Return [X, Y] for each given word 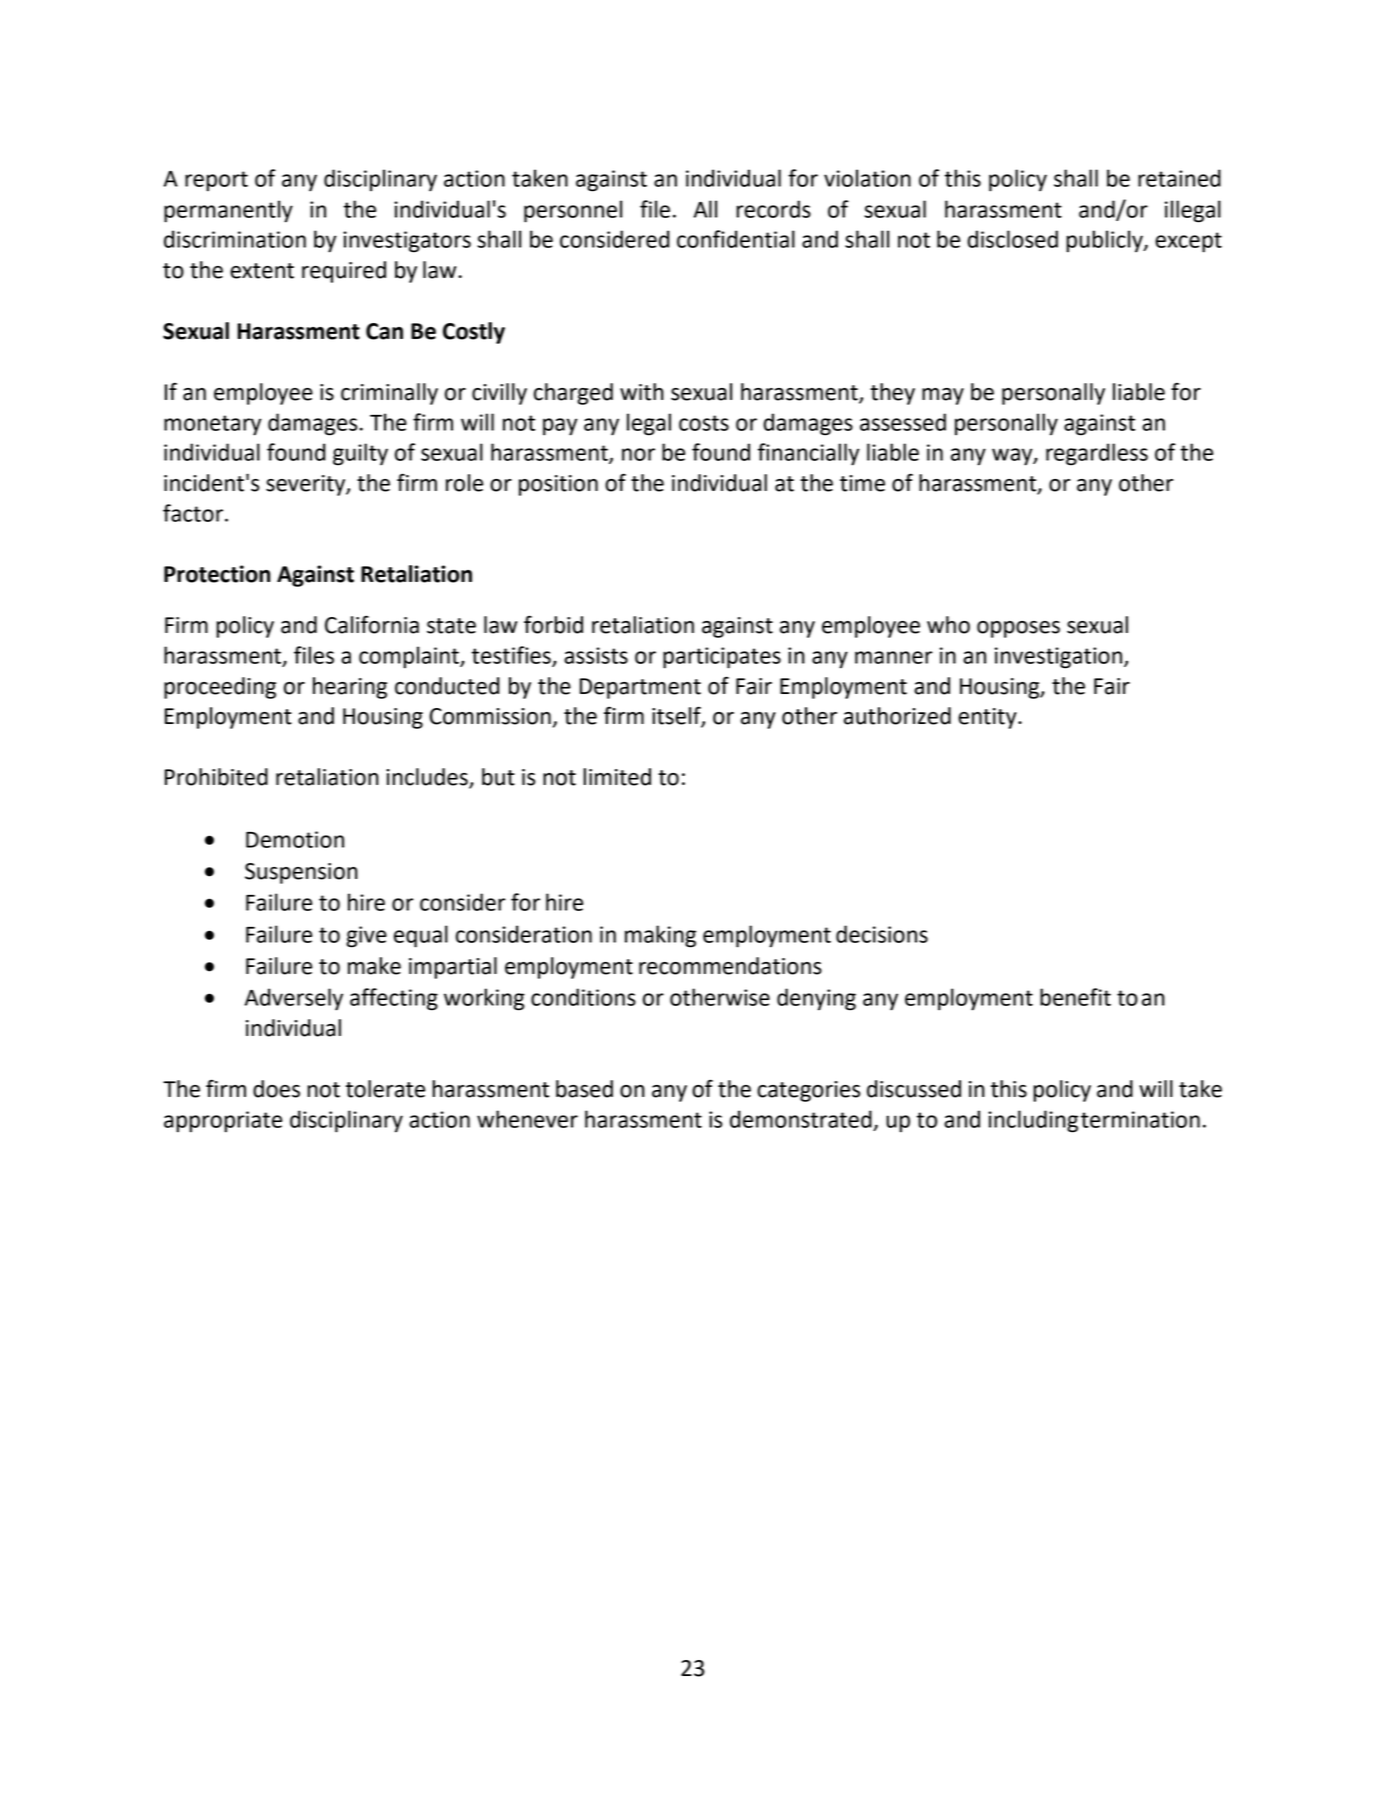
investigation [1060, 658]
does [276, 1089]
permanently [228, 211]
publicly [1105, 241]
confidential [736, 239]
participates [722, 658]
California [372, 624]
